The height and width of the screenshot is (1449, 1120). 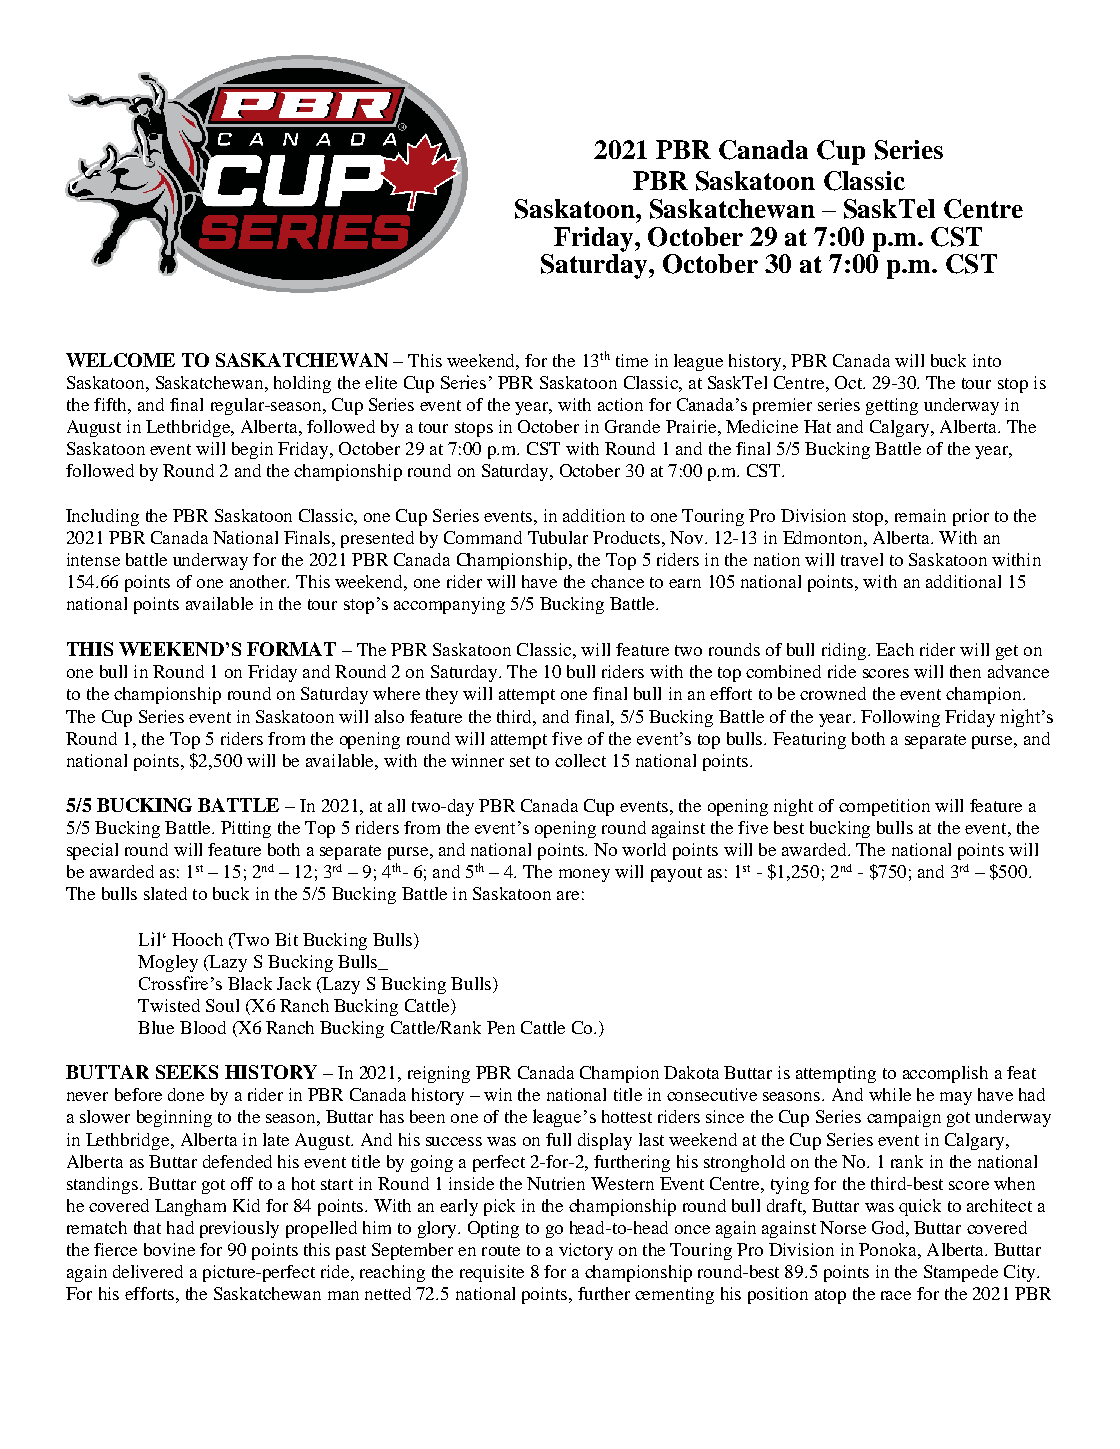 What do you see at coordinates (961, 1273) in the screenshot?
I see `Stampede` at bounding box center [961, 1273].
